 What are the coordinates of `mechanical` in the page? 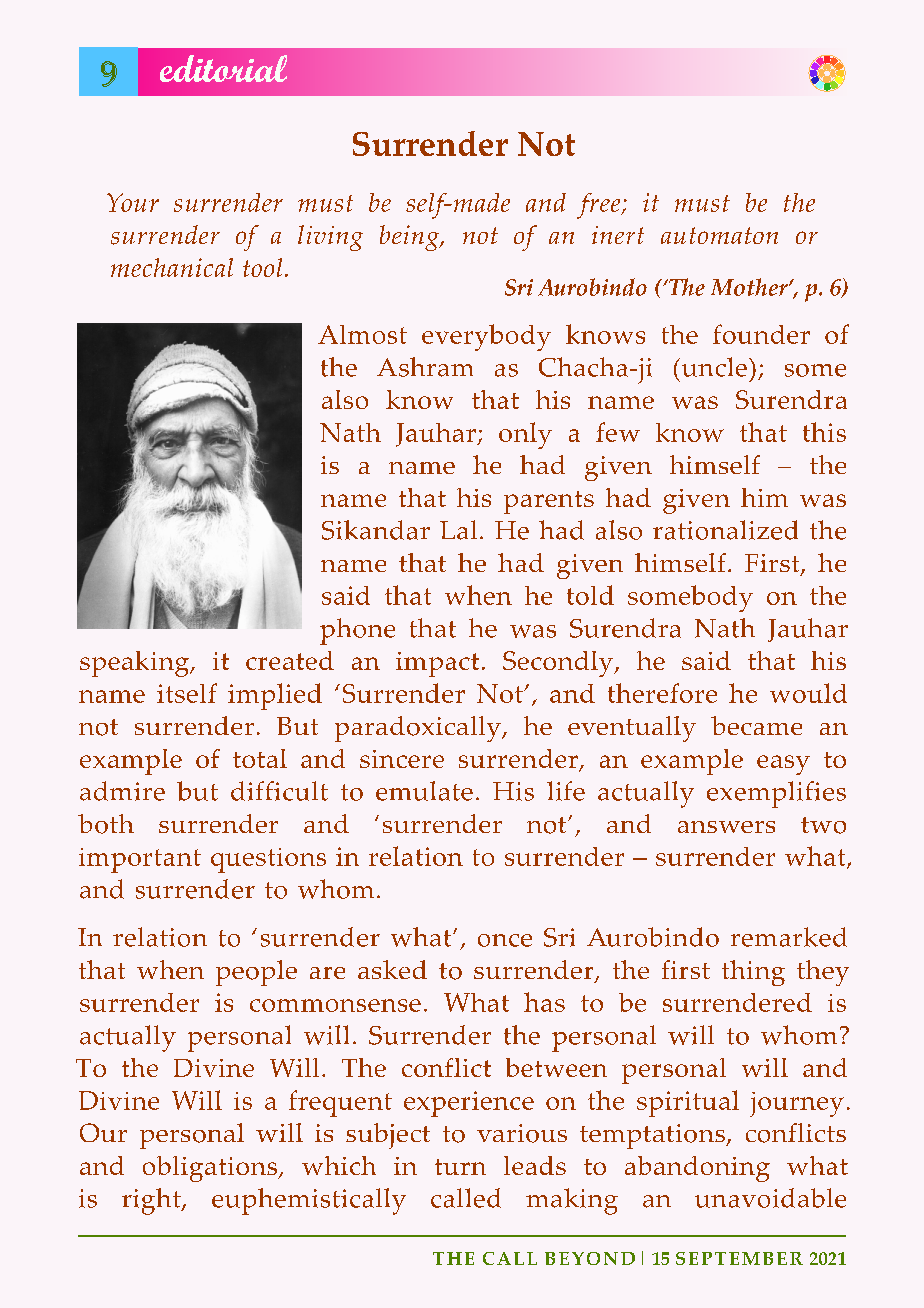 It's located at (172, 267).
